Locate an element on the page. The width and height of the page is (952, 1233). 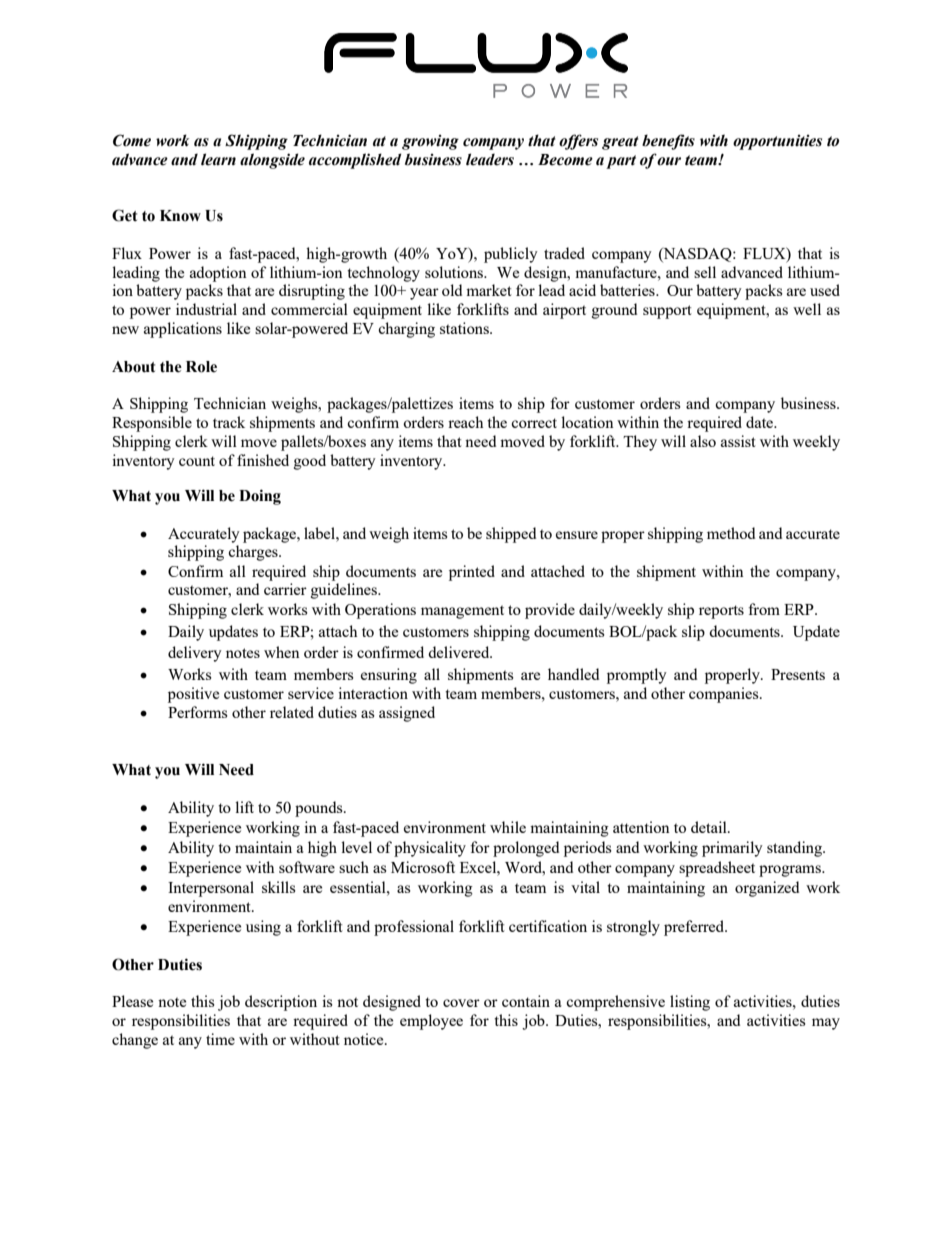
growing is located at coordinates (430, 142).
